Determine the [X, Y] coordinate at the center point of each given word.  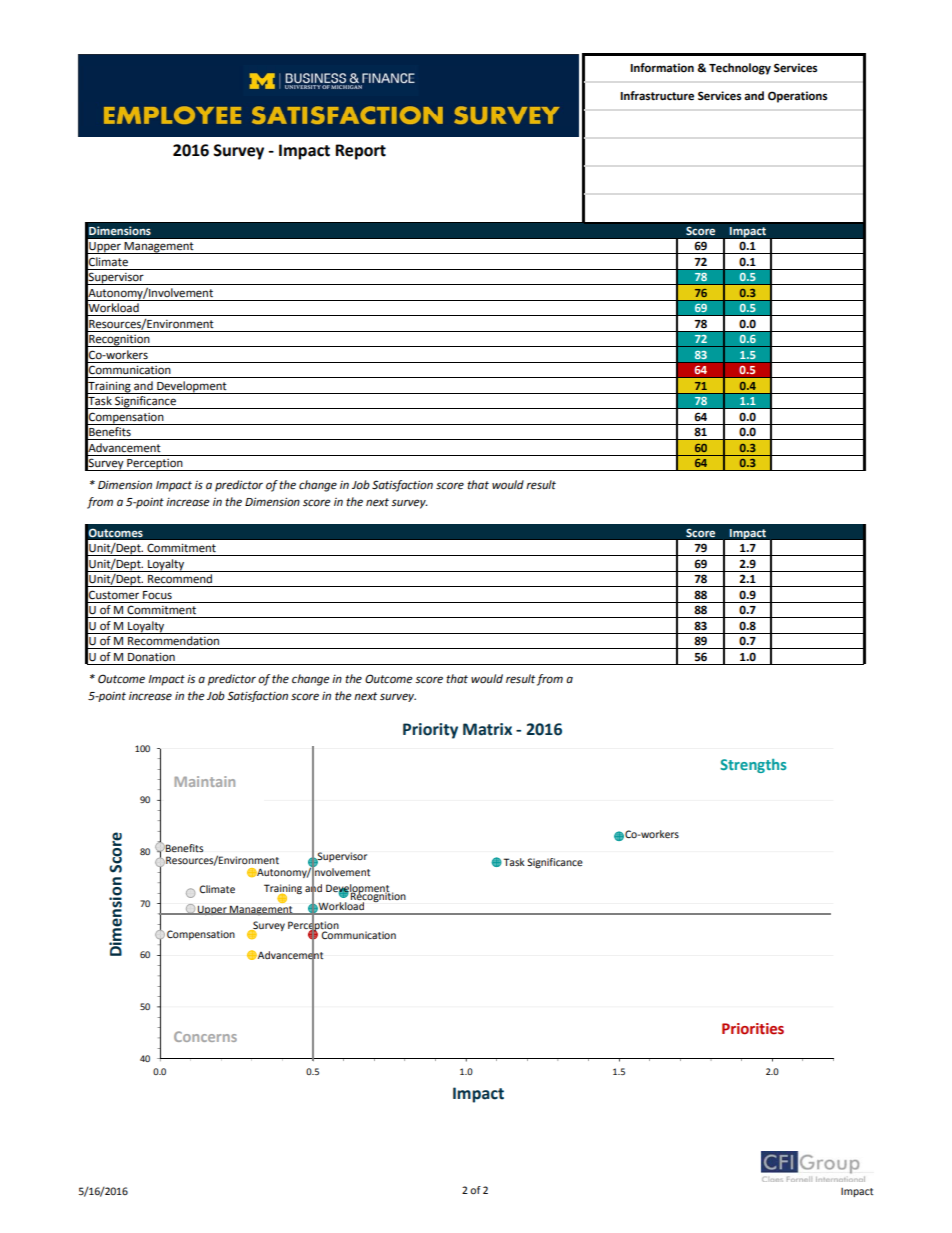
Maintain [204, 781]
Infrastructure [657, 96]
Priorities [753, 1029]
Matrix [487, 729]
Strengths [753, 766]
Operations [797, 97]
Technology [740, 69]
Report [360, 152]
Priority [430, 731]
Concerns [205, 1036]
